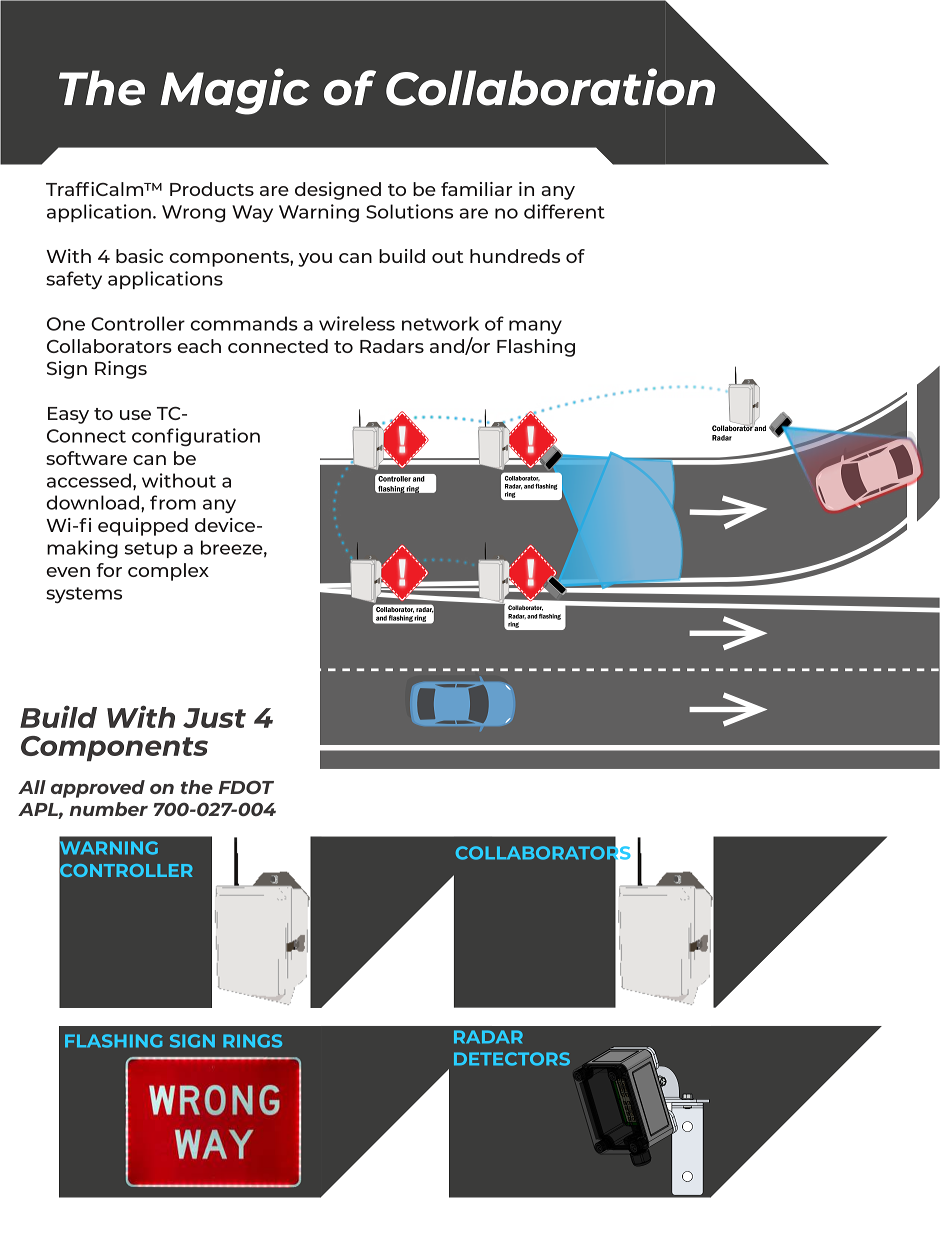  What do you see at coordinates (214, 718) in the screenshot?
I see `Just` at bounding box center [214, 718].
